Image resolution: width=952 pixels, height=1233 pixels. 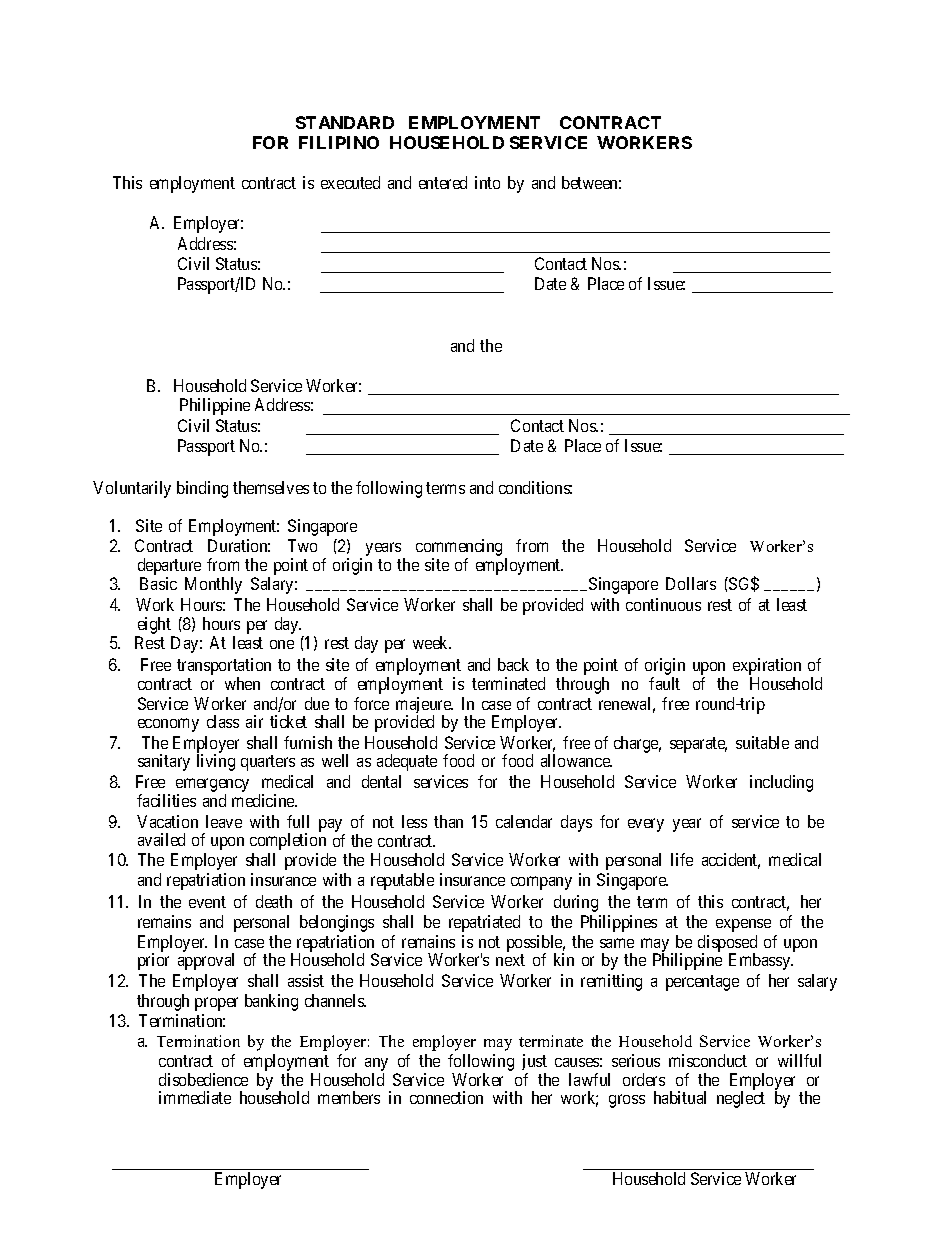 What do you see at coordinates (202, 489) in the screenshot?
I see `binding` at bounding box center [202, 489].
